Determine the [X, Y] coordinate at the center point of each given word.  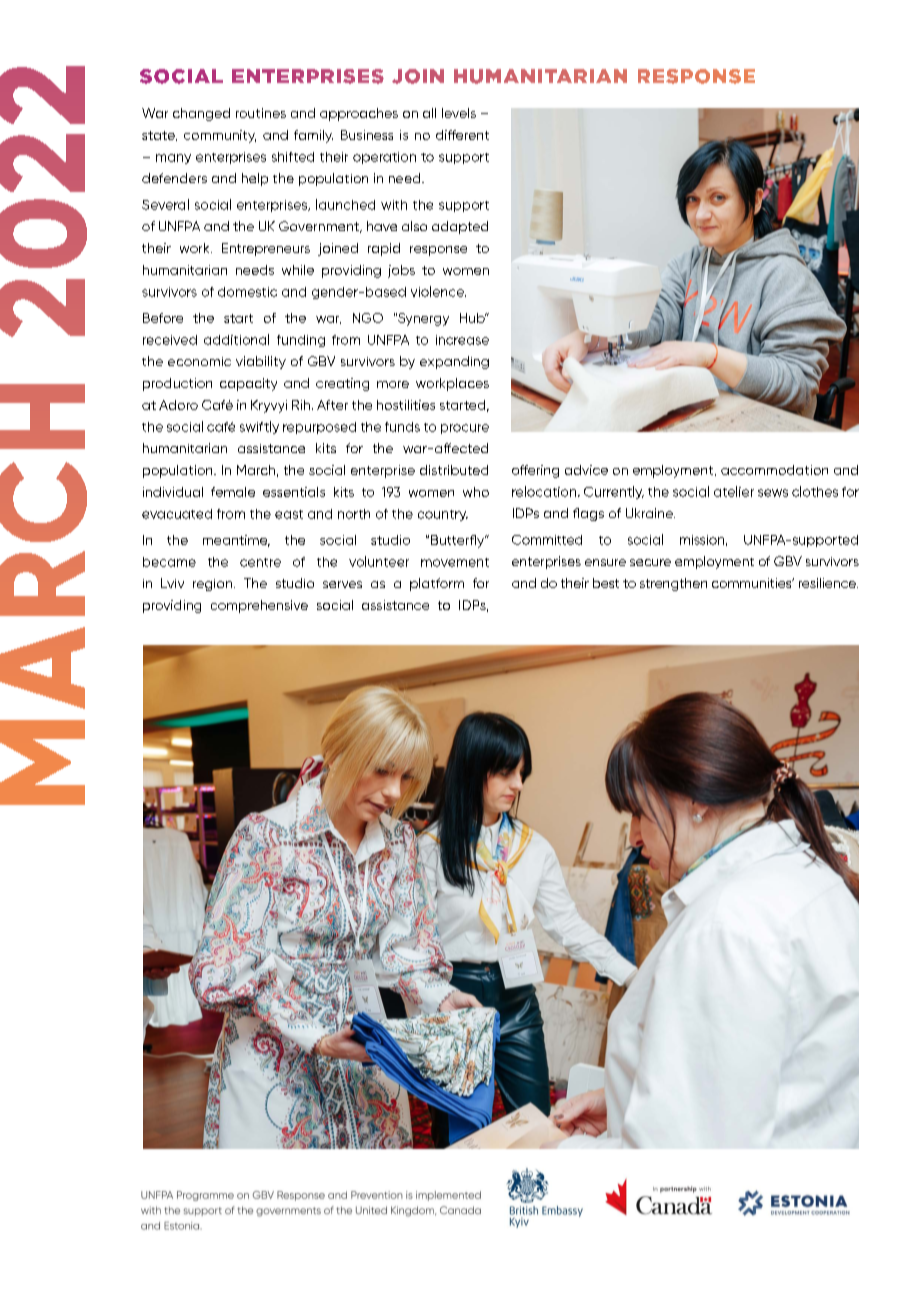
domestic [247, 292]
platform [437, 584]
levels [459, 113]
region [214, 585]
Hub [473, 318]
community [220, 136]
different [462, 135]
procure [465, 429]
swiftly [259, 427]
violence [438, 291]
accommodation [774, 470]
